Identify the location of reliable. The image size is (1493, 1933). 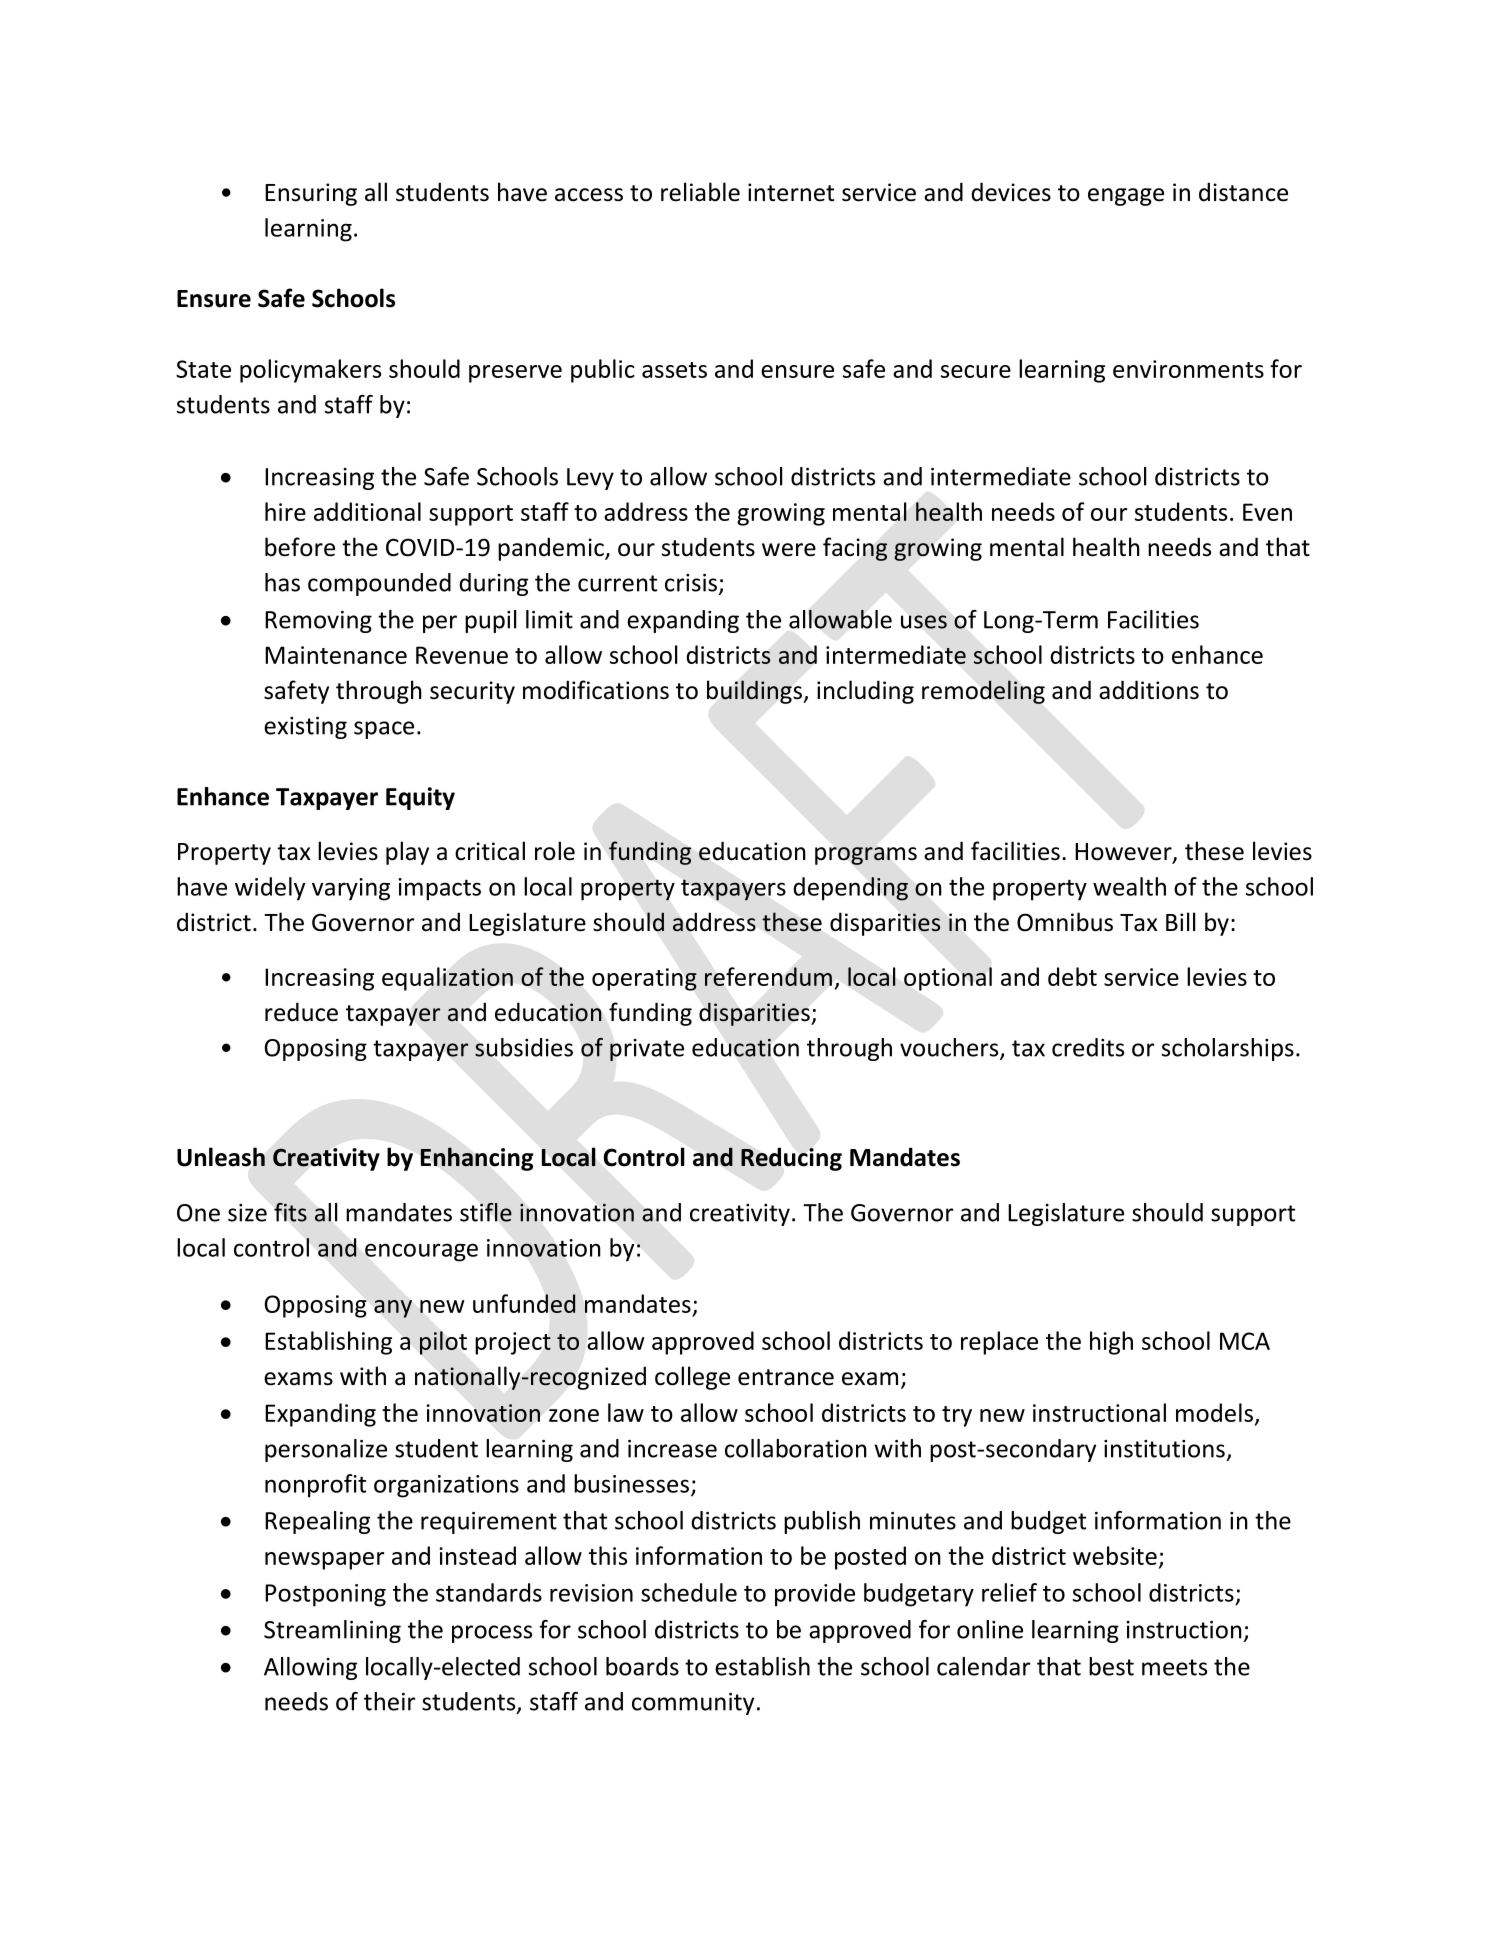
(700, 192).
